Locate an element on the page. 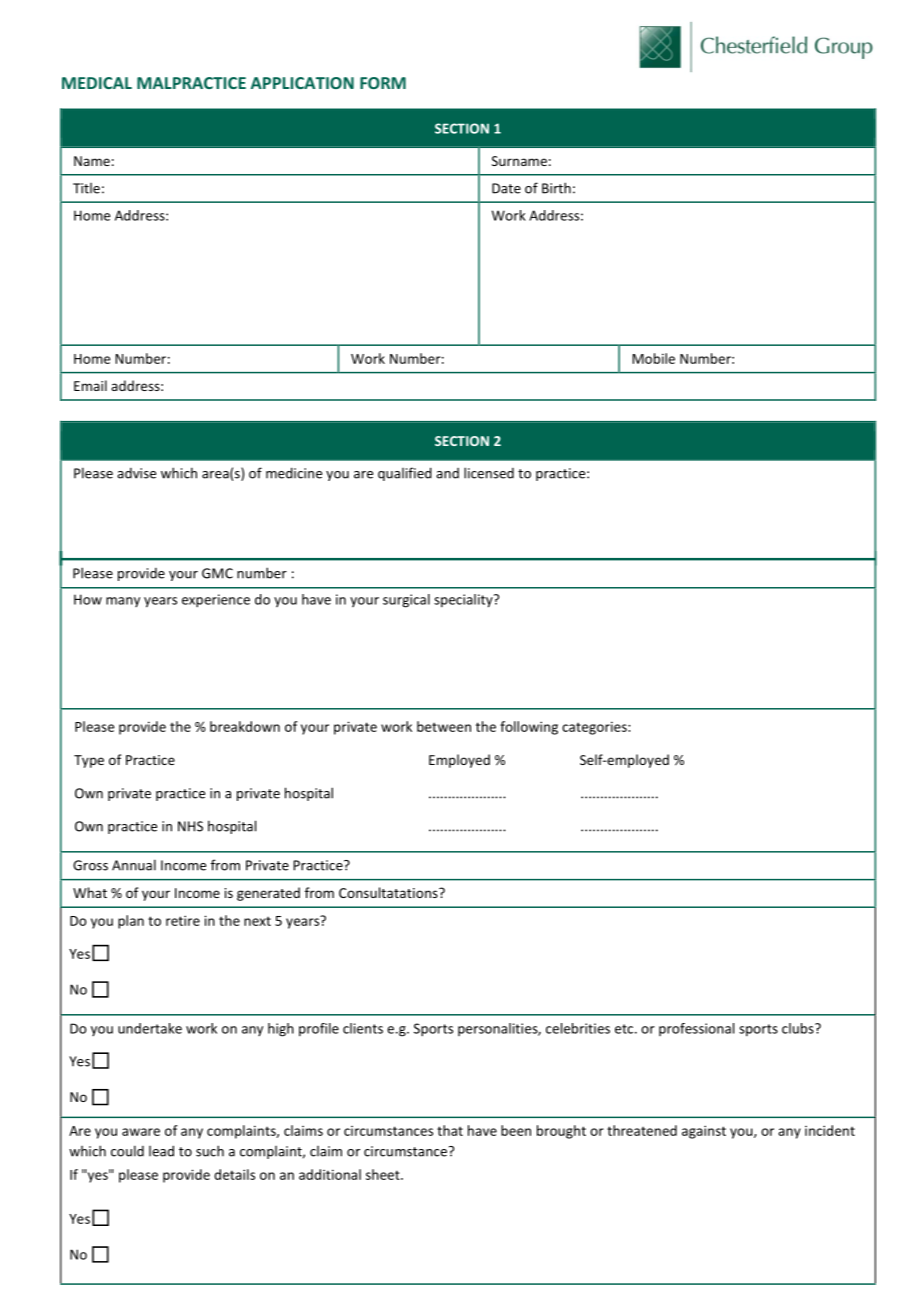 This image has height=1310, width=924. following is located at coordinates (529, 728).
